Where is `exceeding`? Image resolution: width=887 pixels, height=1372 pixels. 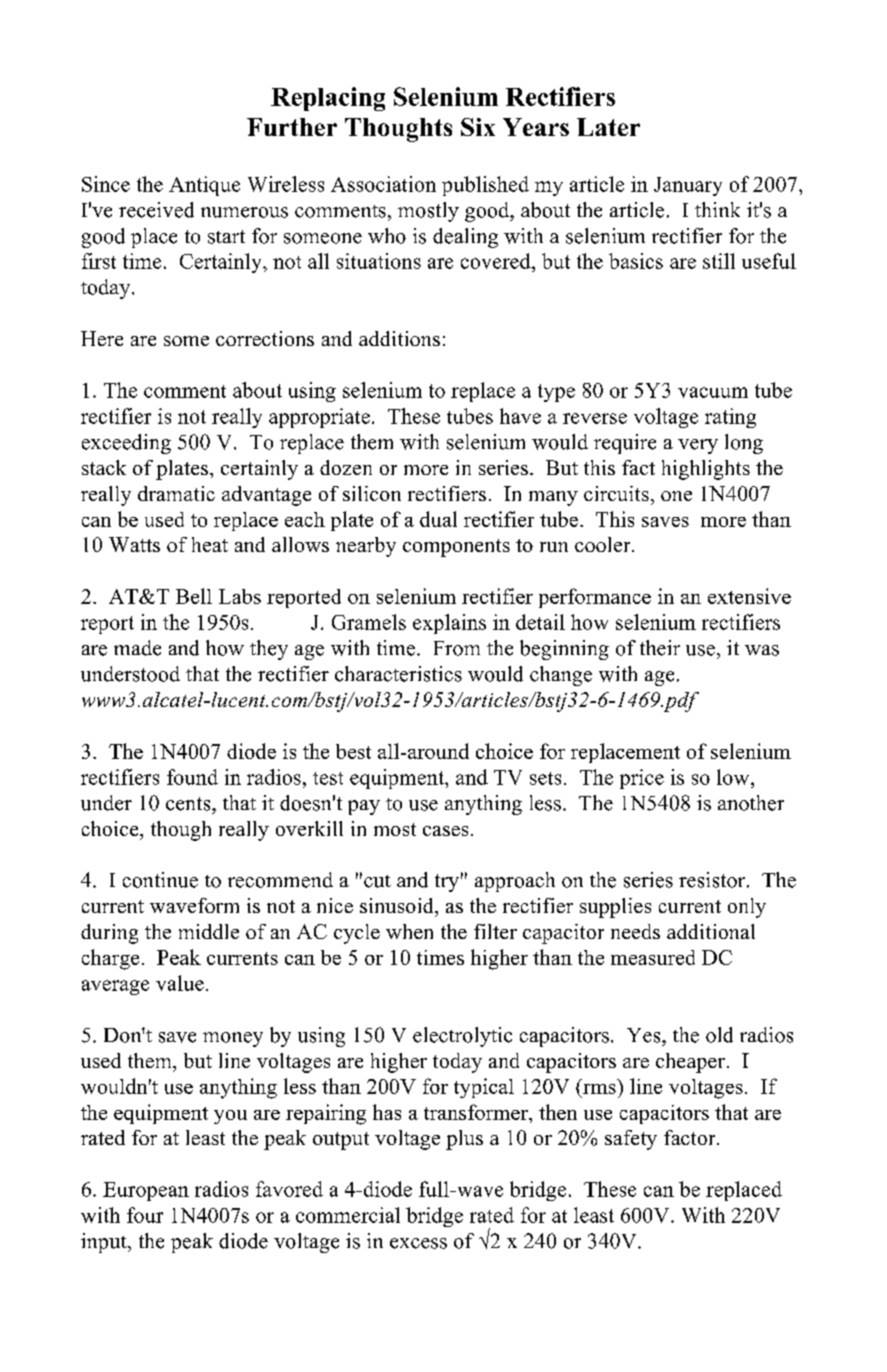 exceeding is located at coordinates (126, 444).
